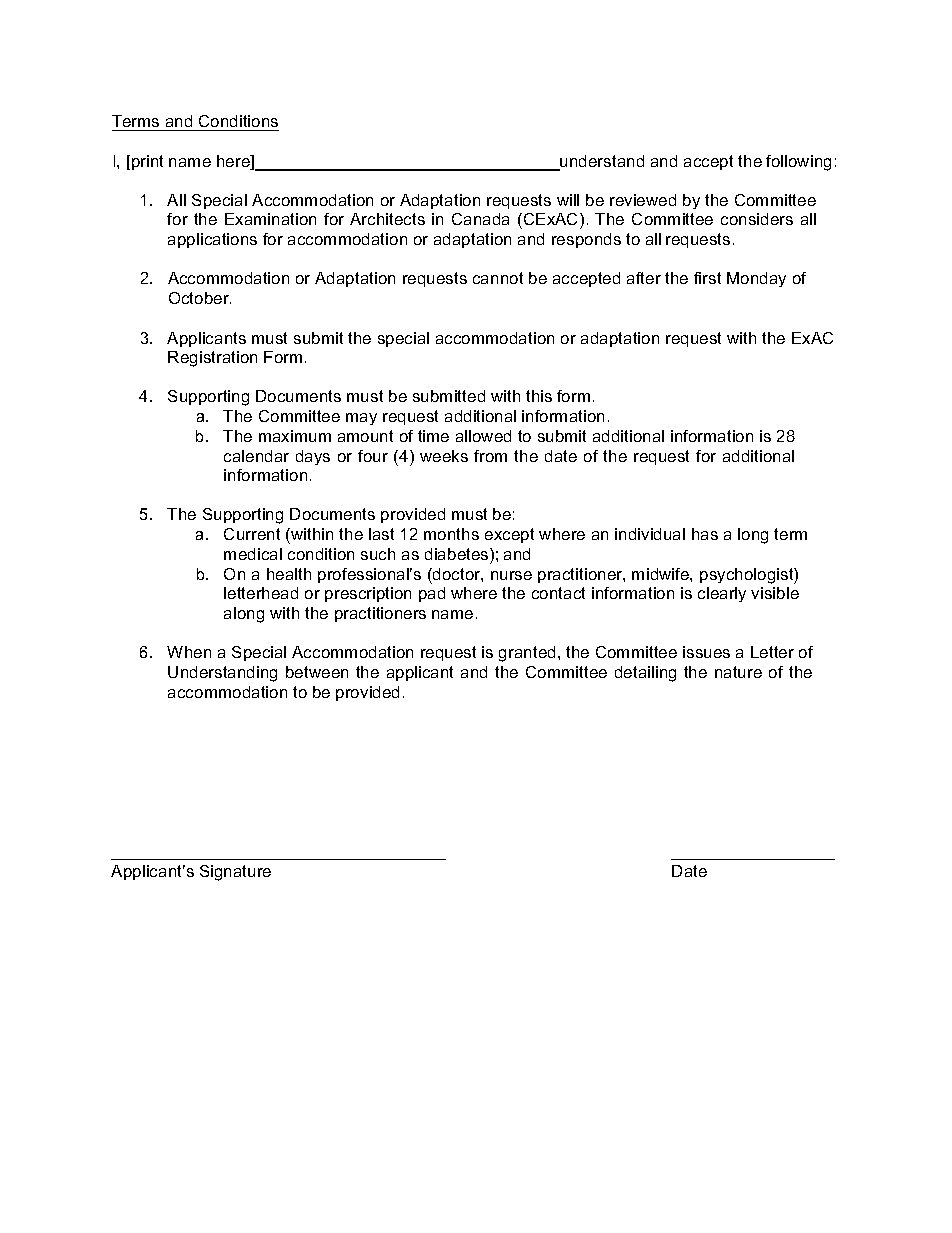  Describe the element at coordinates (295, 436) in the page. I see `maximum` at that location.
